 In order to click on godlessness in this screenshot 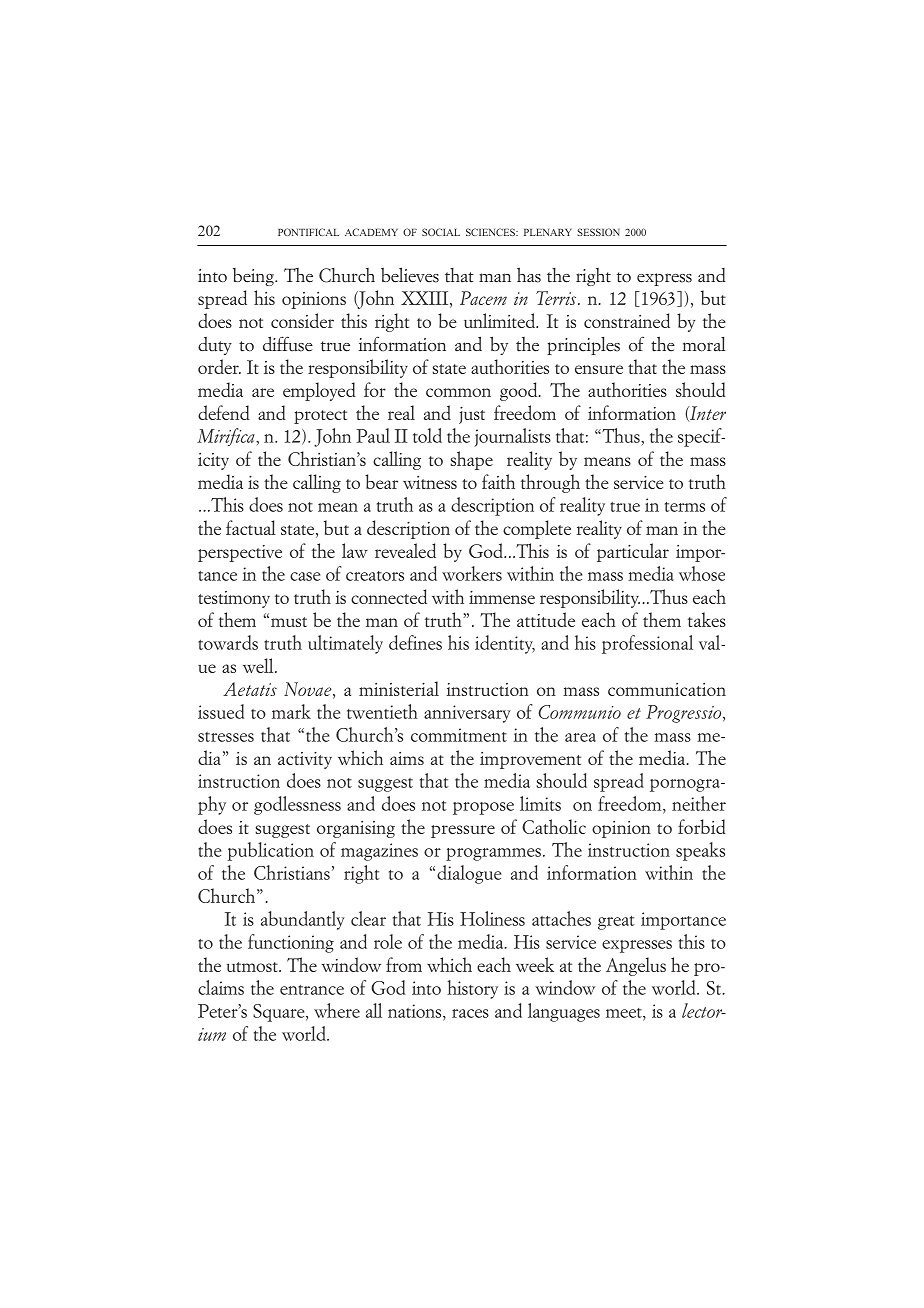, I will do `click(297, 805)`.
